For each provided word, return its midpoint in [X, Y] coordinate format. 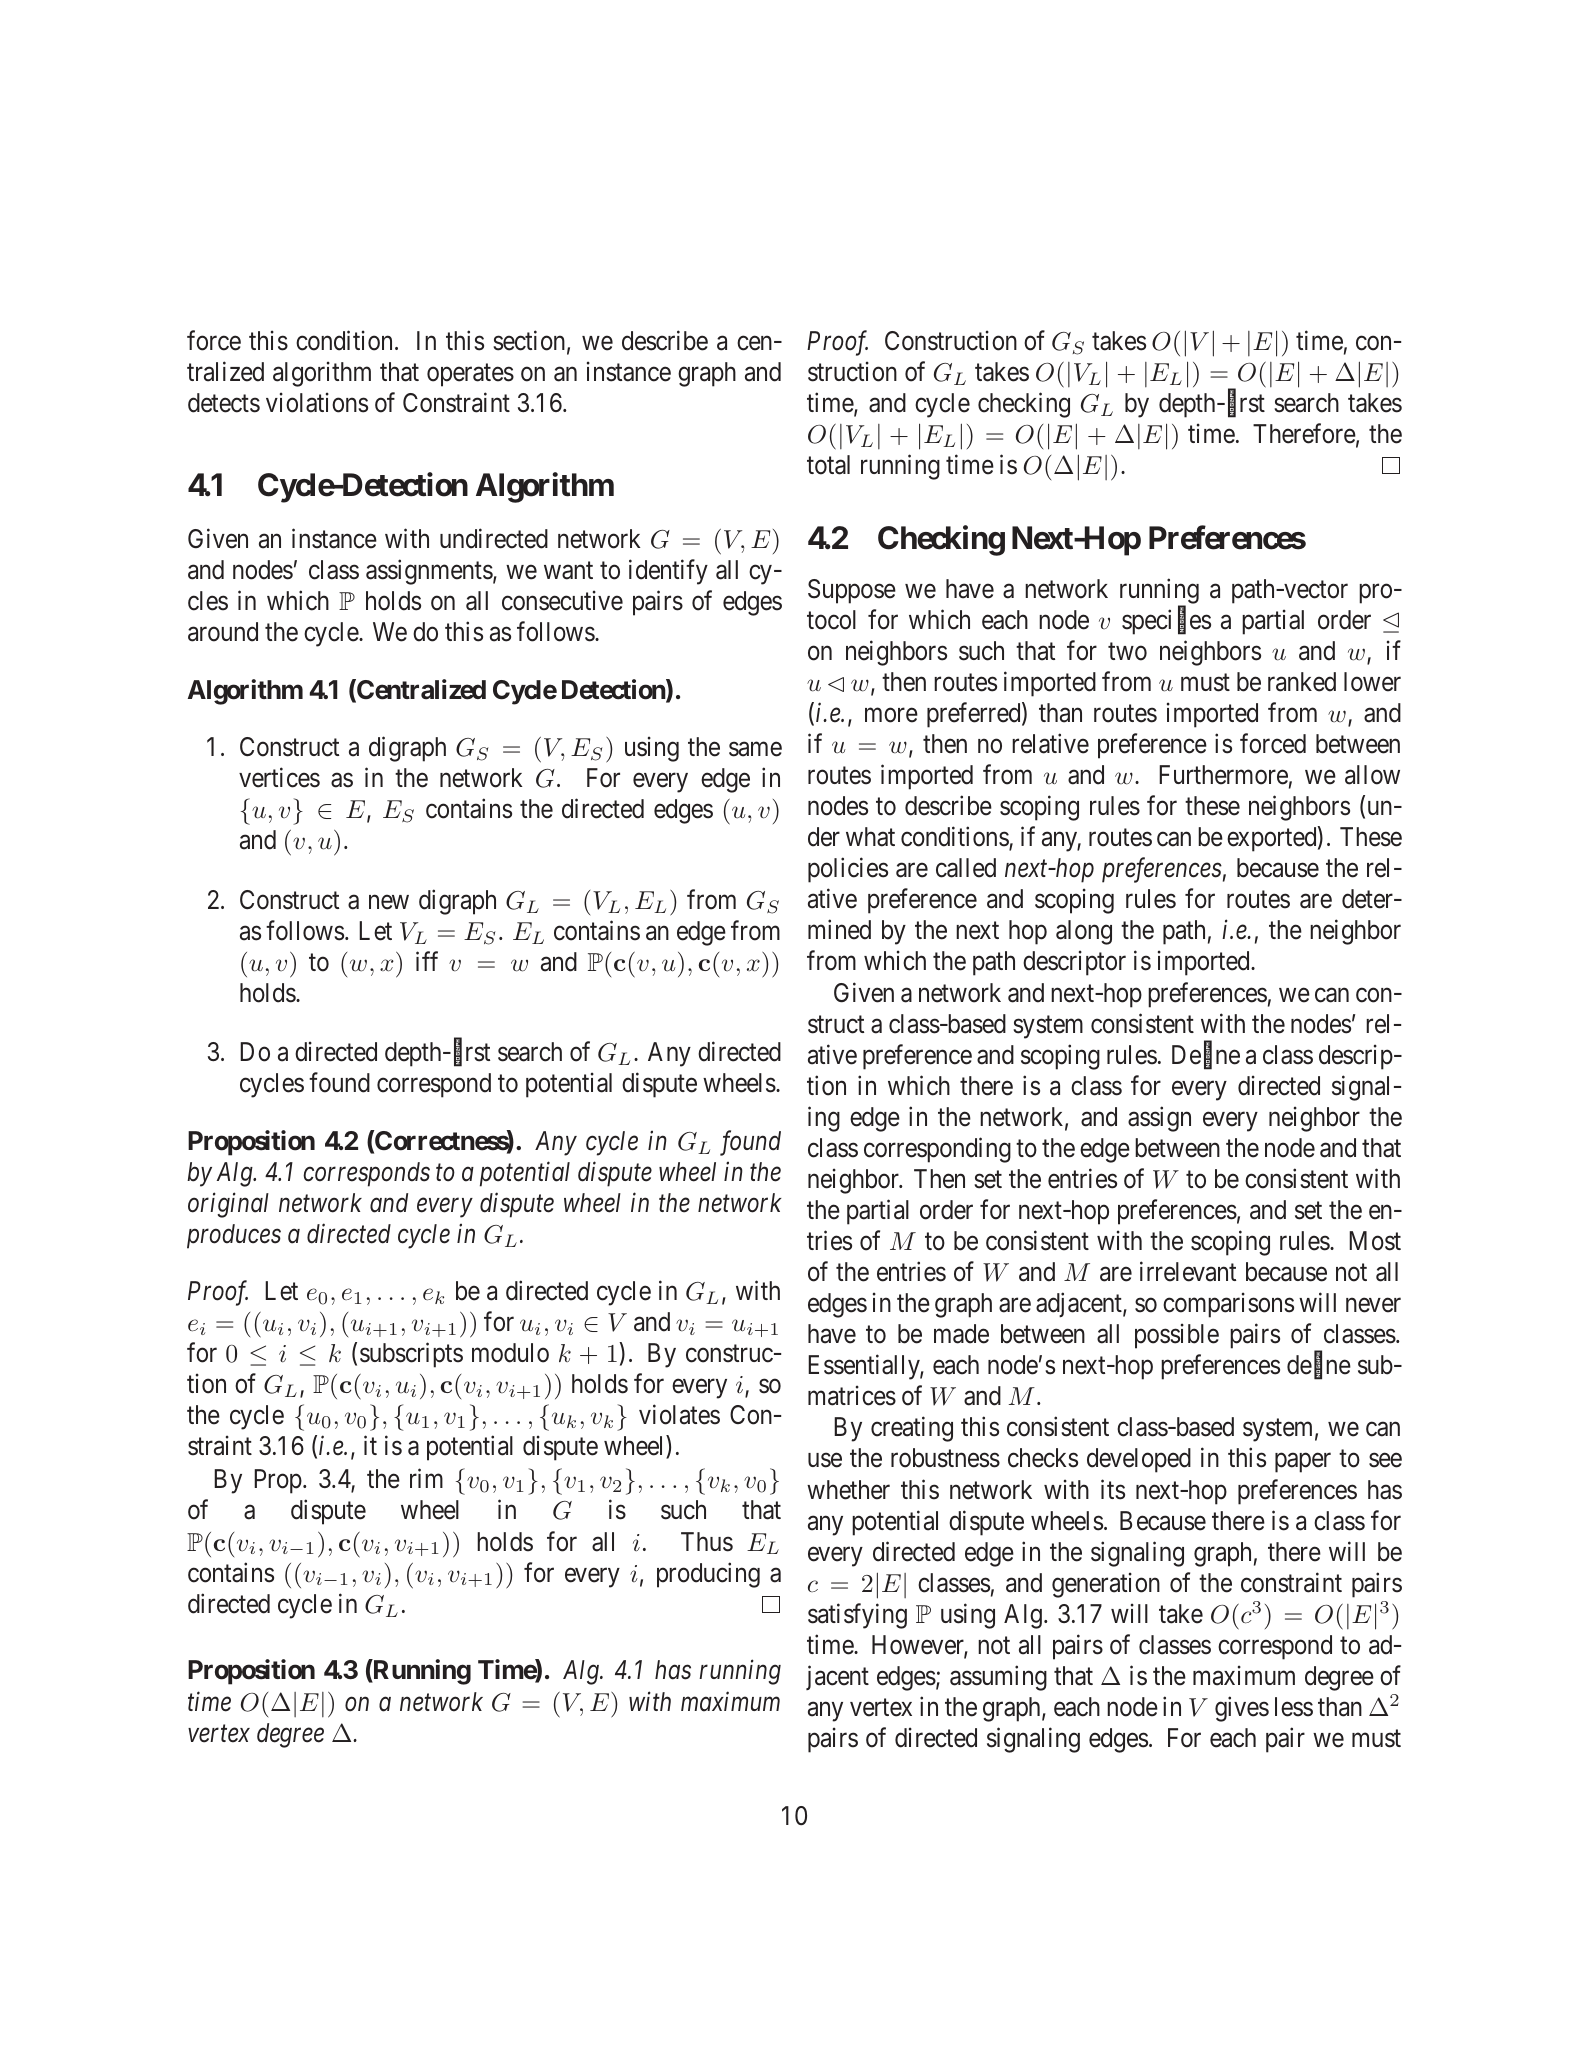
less [1294, 1707]
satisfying [857, 1616]
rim [426, 1478]
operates [470, 375]
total [828, 465]
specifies [1166, 622]
